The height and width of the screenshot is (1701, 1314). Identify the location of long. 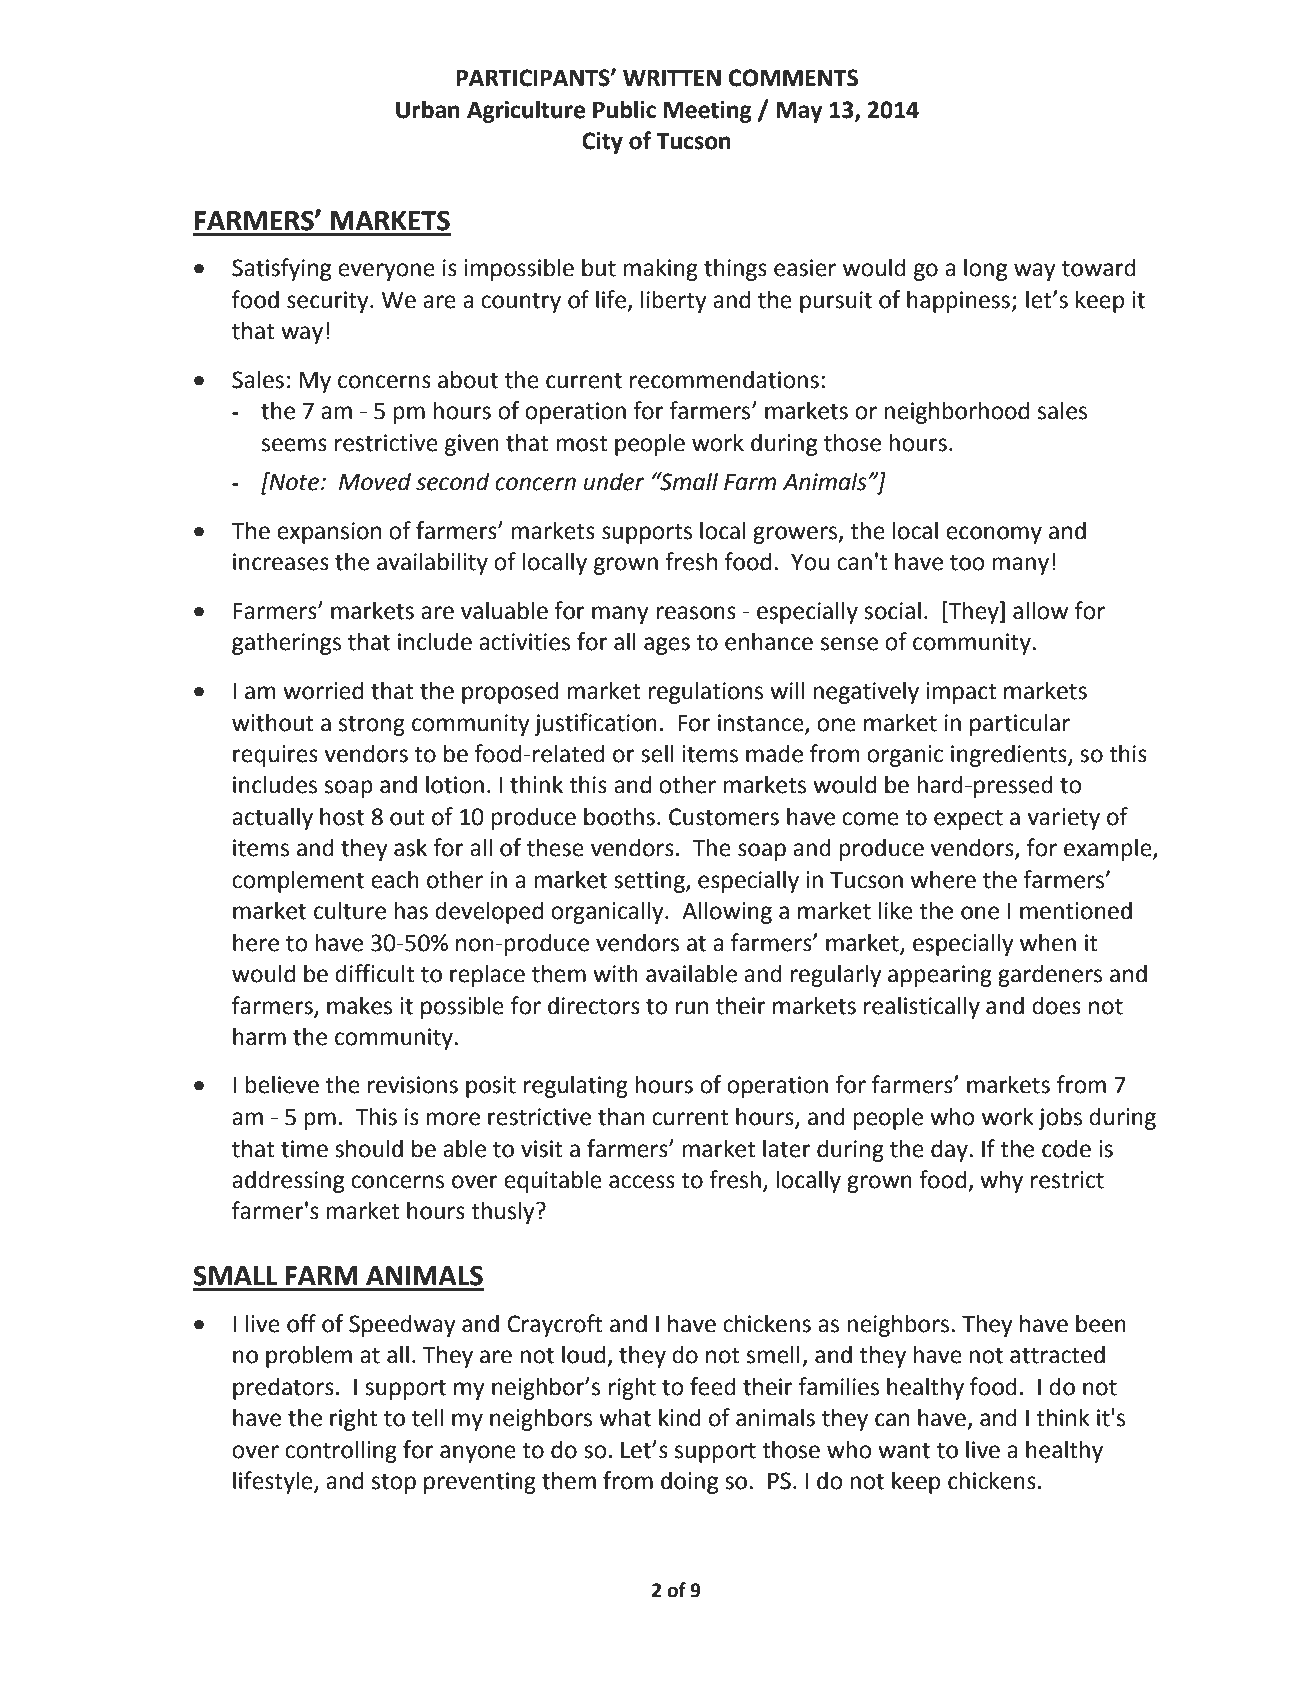
(985, 269).
